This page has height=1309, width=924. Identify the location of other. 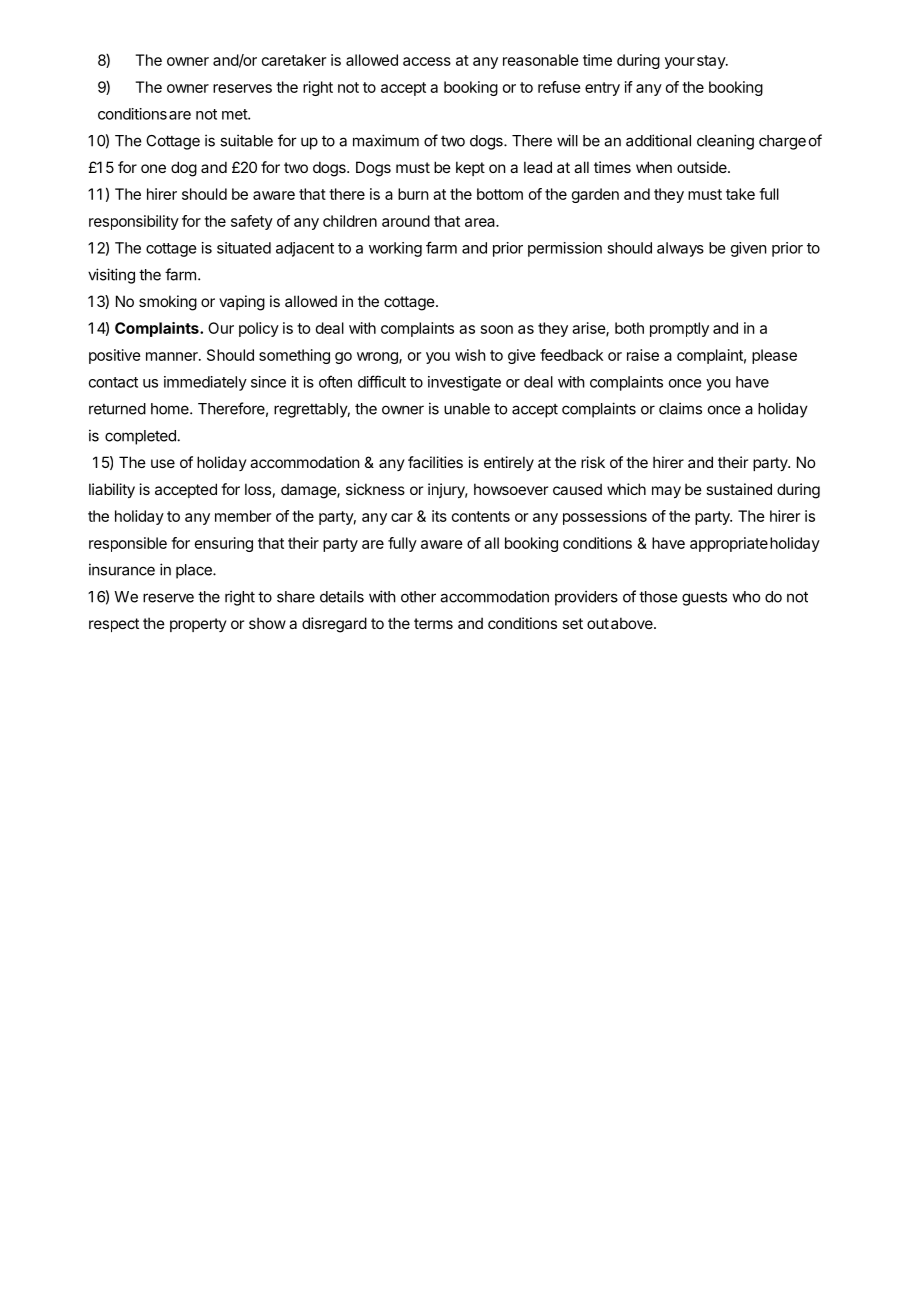
(418, 597).
